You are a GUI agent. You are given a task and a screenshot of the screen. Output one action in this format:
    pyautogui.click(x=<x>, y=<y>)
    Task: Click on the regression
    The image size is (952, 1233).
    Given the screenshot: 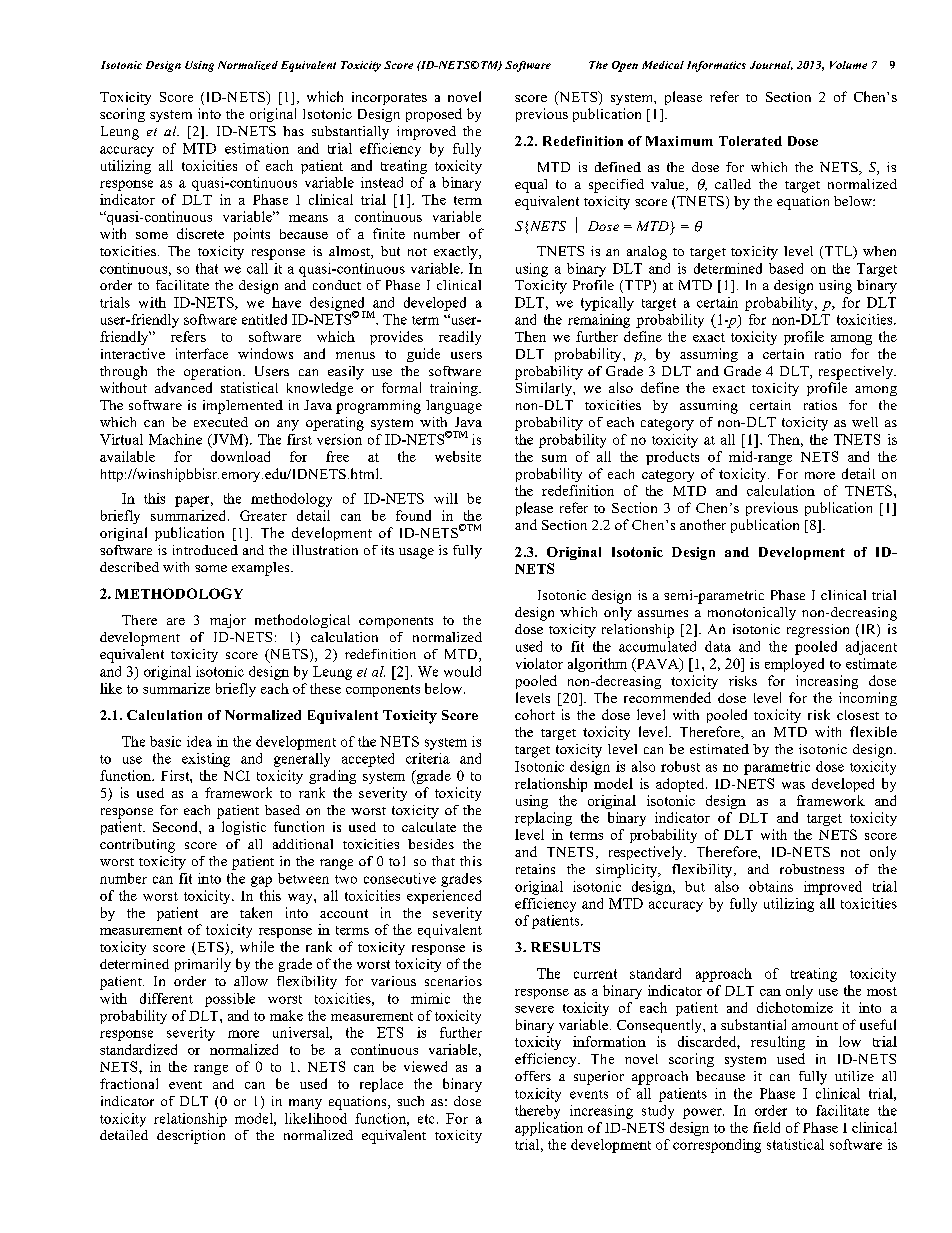 What is the action you would take?
    pyautogui.click(x=818, y=631)
